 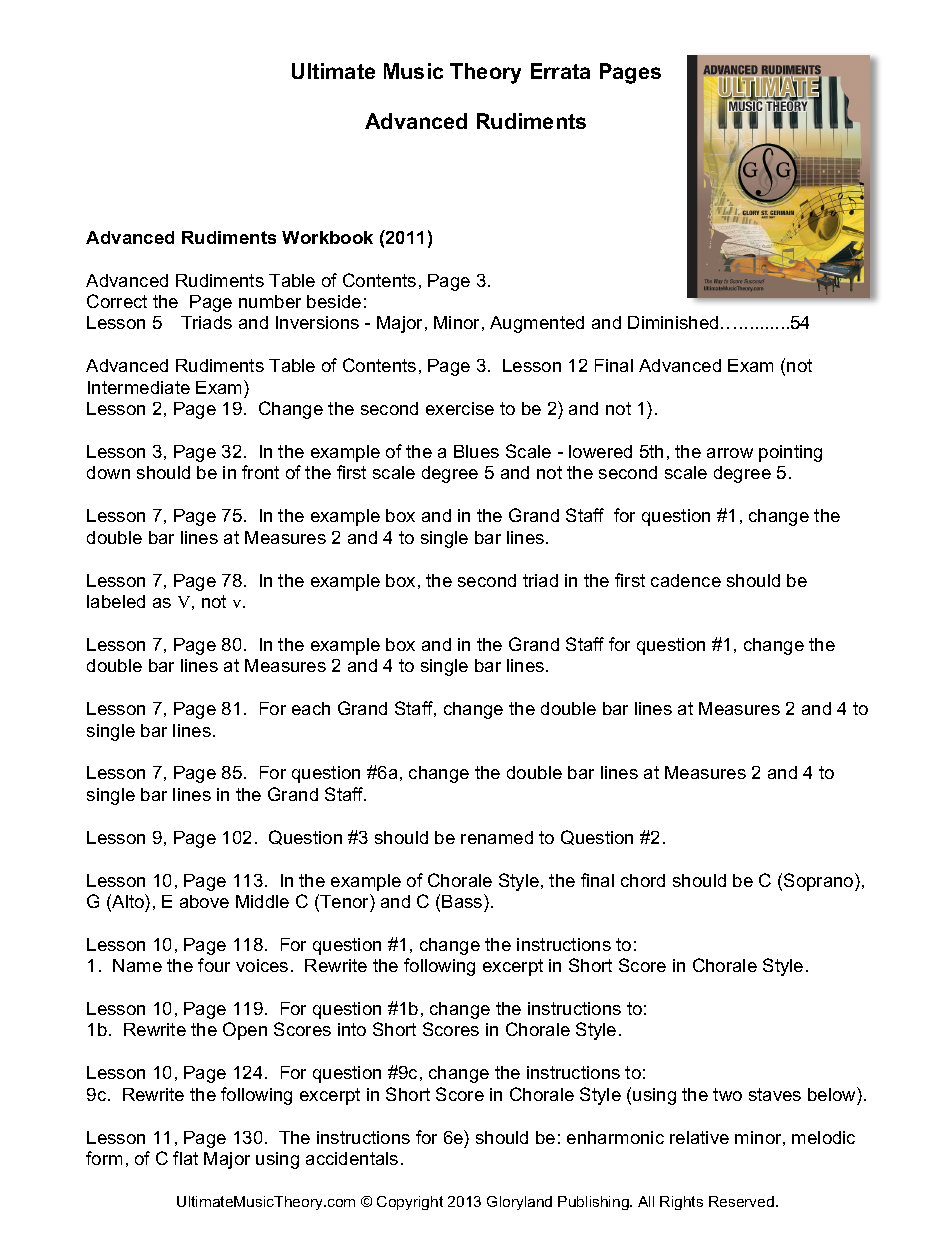 I want to click on chord, so click(x=643, y=880).
